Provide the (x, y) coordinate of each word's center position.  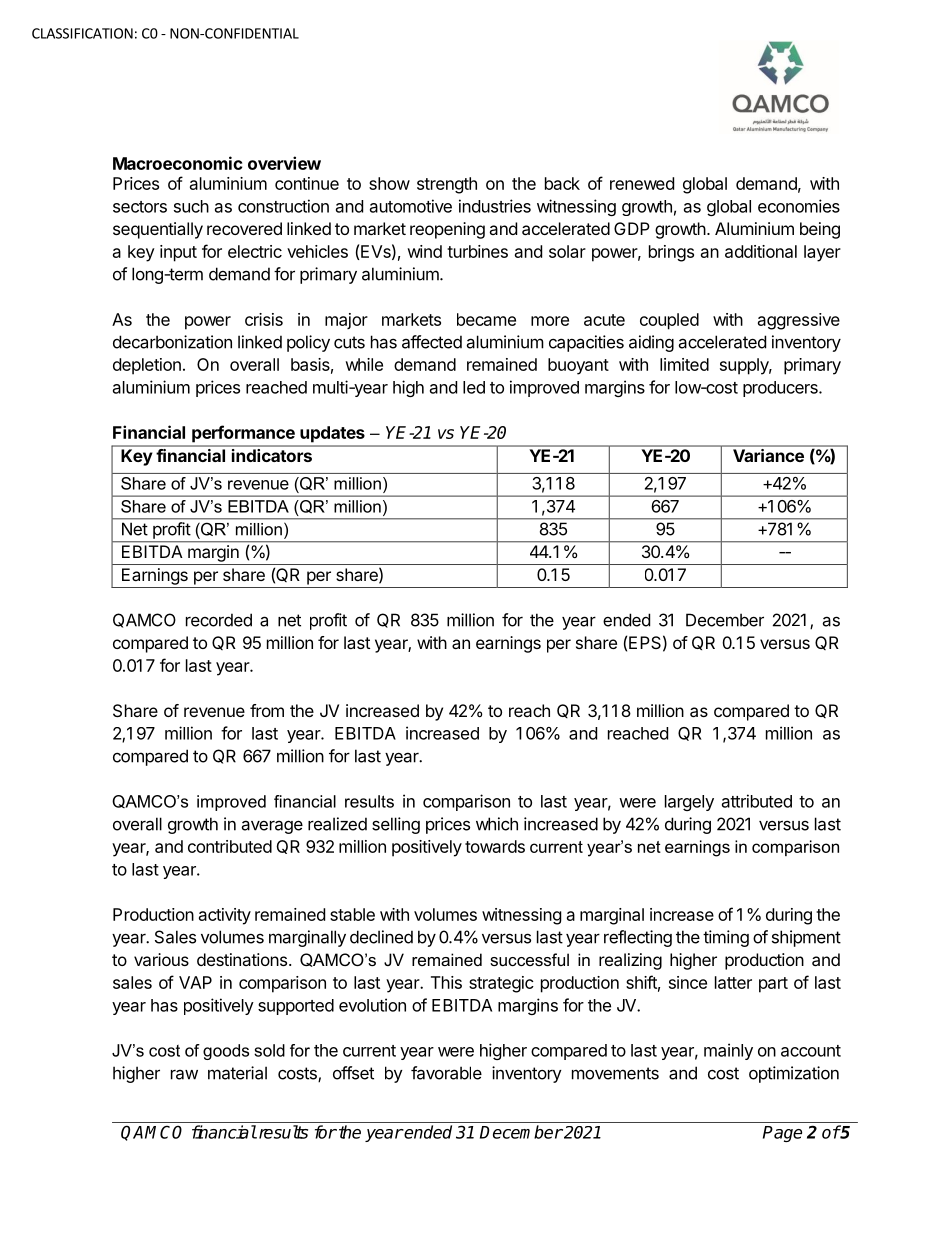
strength (447, 185)
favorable (446, 1073)
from (267, 710)
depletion (147, 366)
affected (432, 342)
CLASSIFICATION (82, 33)
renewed (642, 183)
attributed (757, 801)
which (497, 824)
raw (184, 1074)
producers (781, 389)
